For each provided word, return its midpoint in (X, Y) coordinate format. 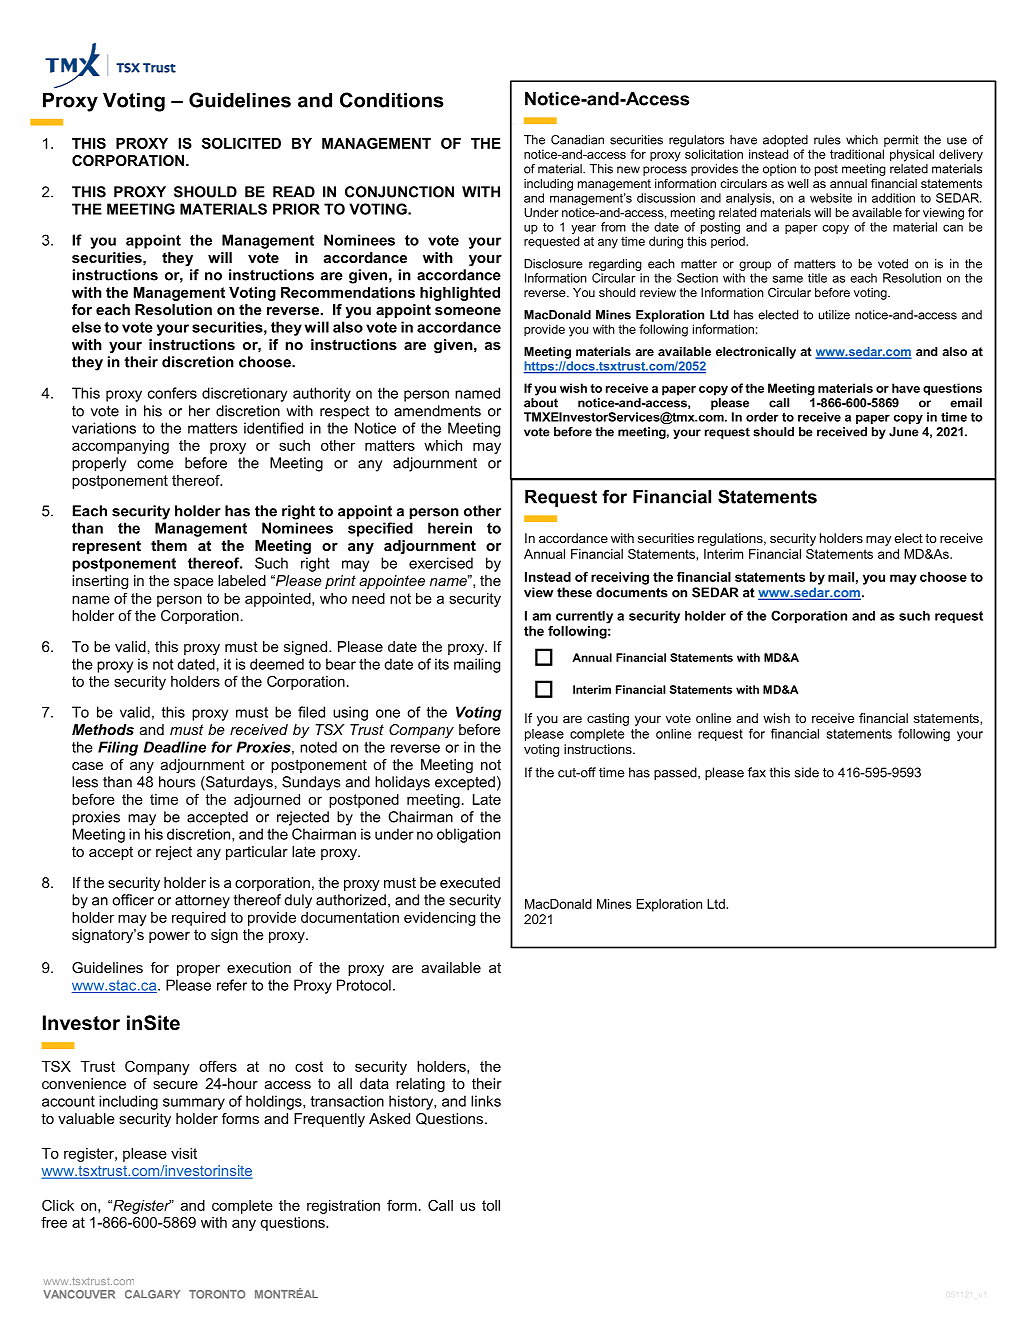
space (194, 583)
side (807, 772)
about (541, 403)
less (85, 782)
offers (218, 1066)
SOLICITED (241, 143)
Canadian (577, 140)
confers (172, 393)
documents (632, 592)
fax (757, 772)
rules (827, 140)
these (574, 592)
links (486, 1101)
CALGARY (152, 1294)
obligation (468, 835)
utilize (834, 315)
